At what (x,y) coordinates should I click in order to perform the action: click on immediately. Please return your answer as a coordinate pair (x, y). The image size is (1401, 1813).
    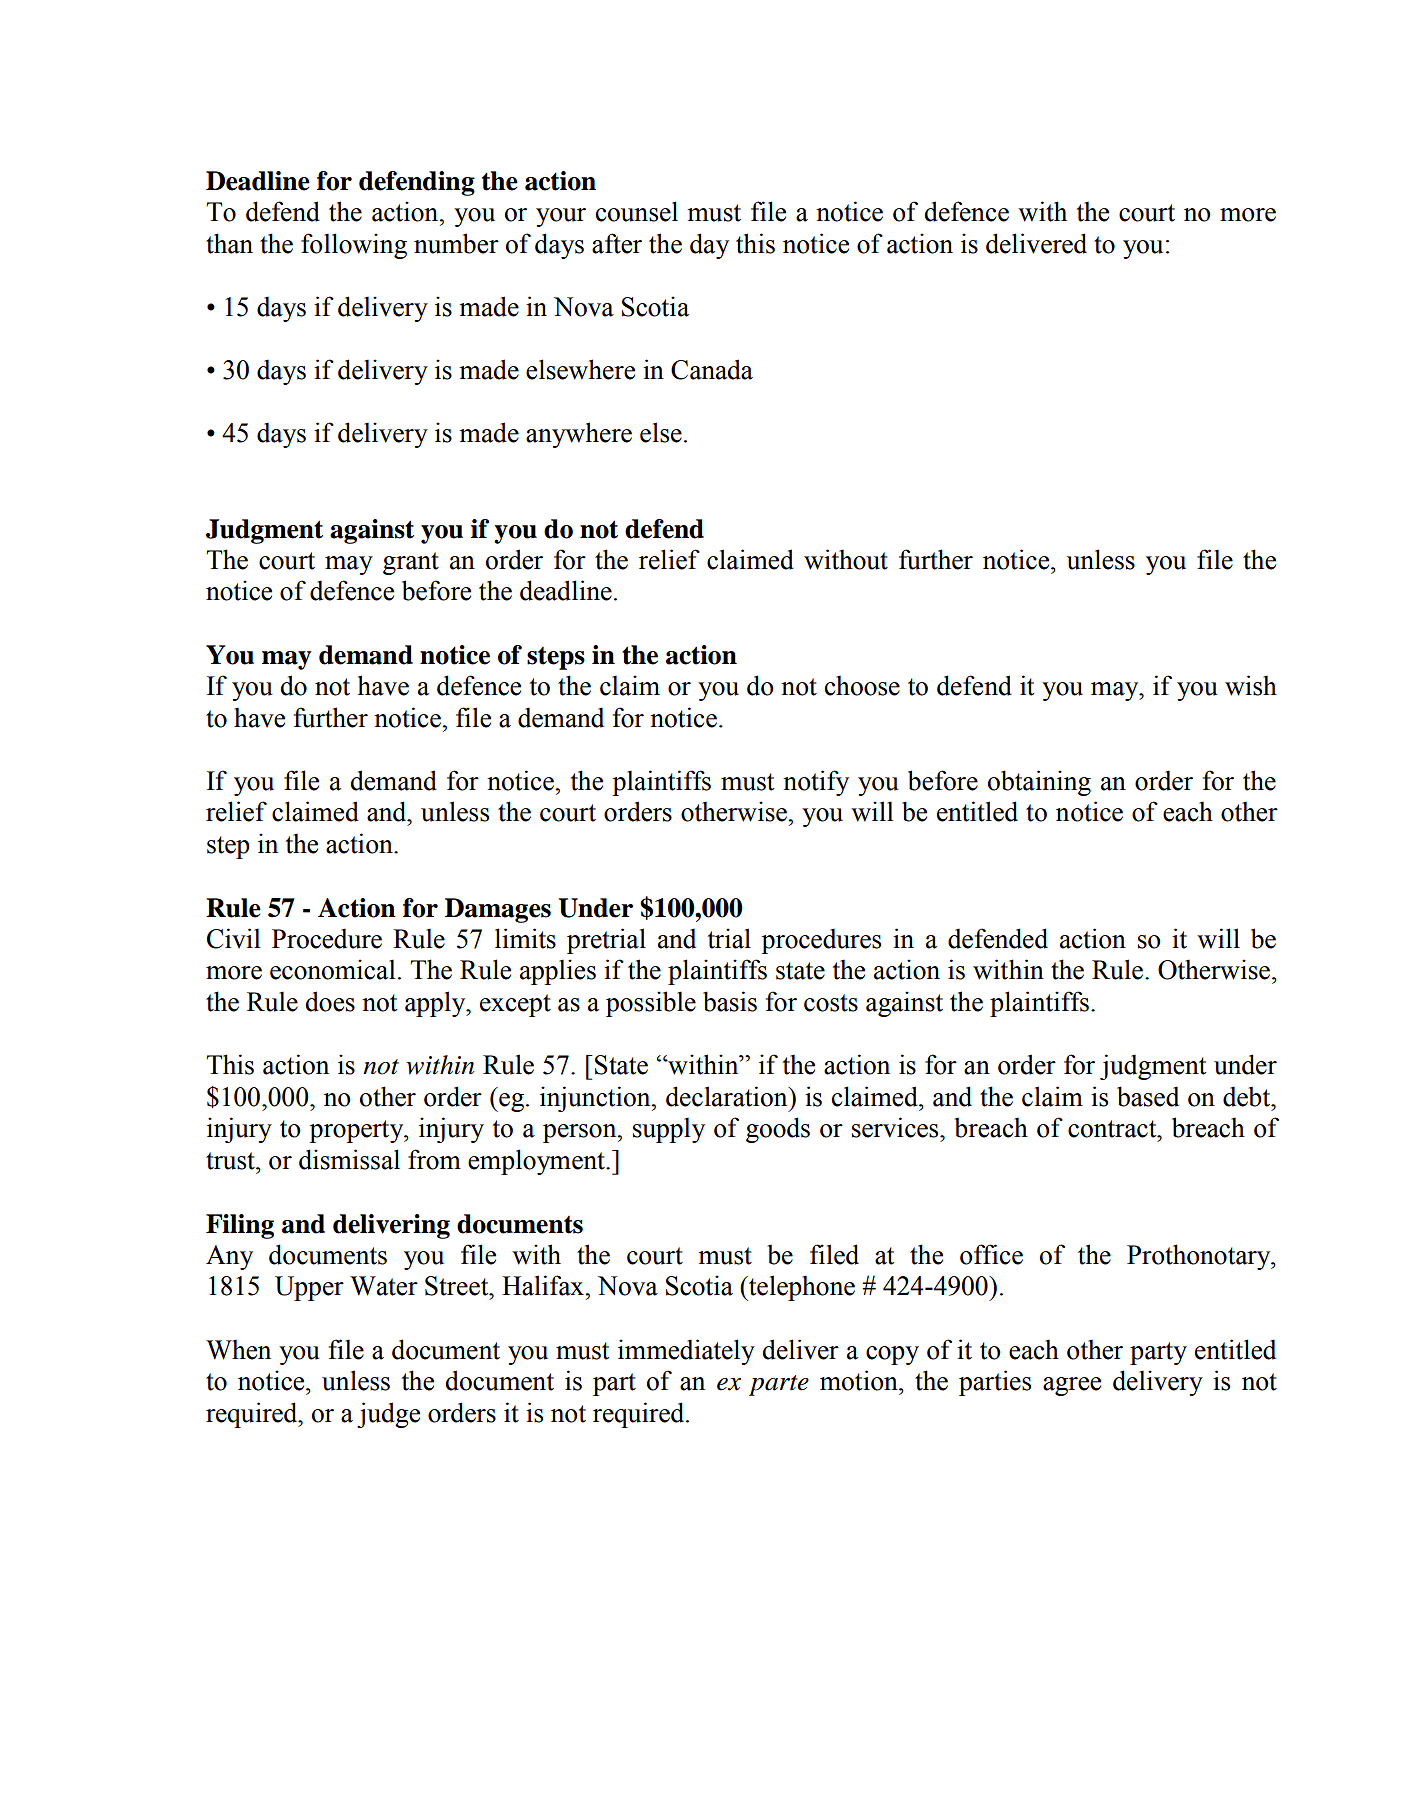
    Looking at the image, I should click on (686, 1352).
